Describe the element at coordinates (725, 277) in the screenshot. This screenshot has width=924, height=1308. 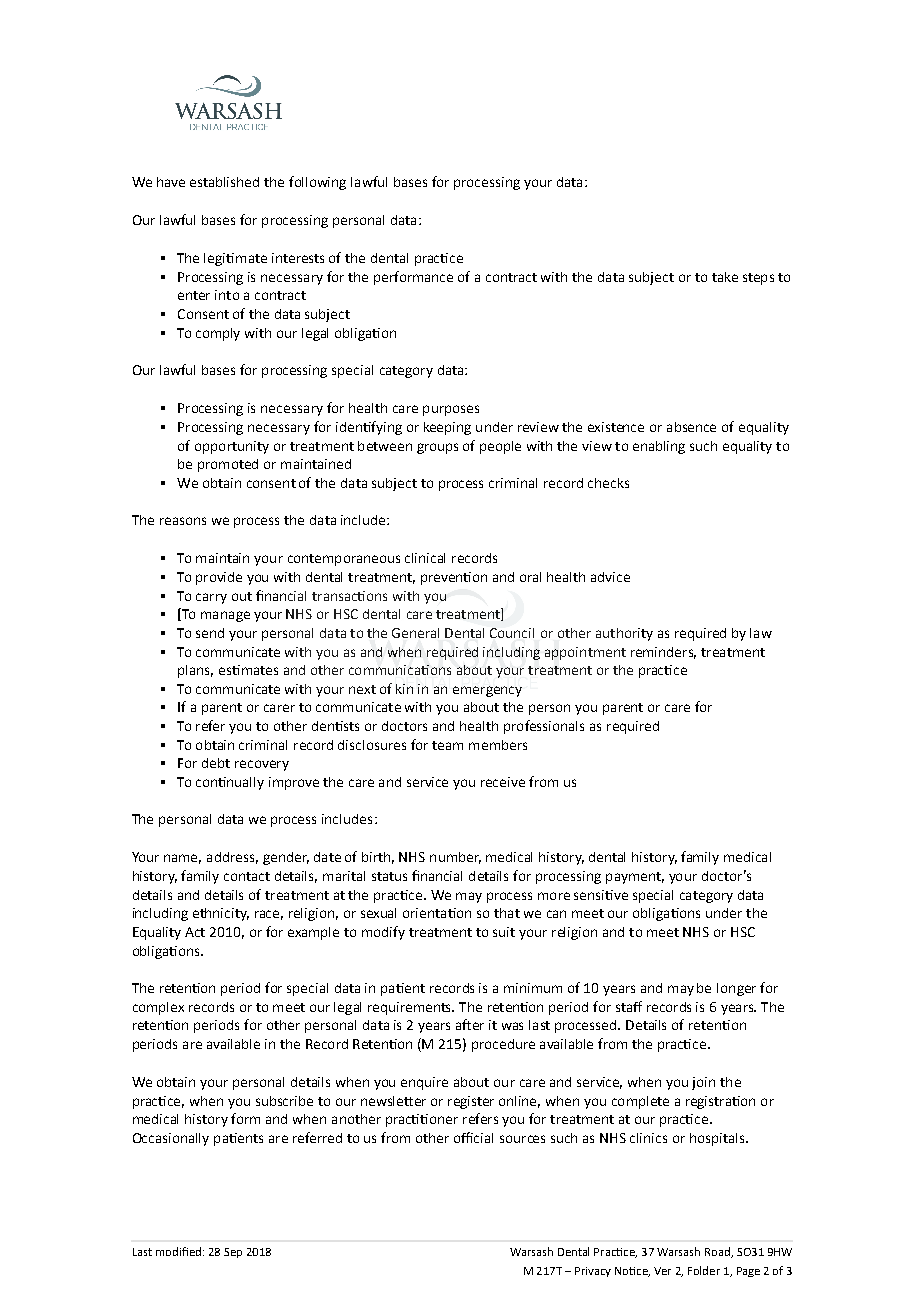
I see `take` at that location.
